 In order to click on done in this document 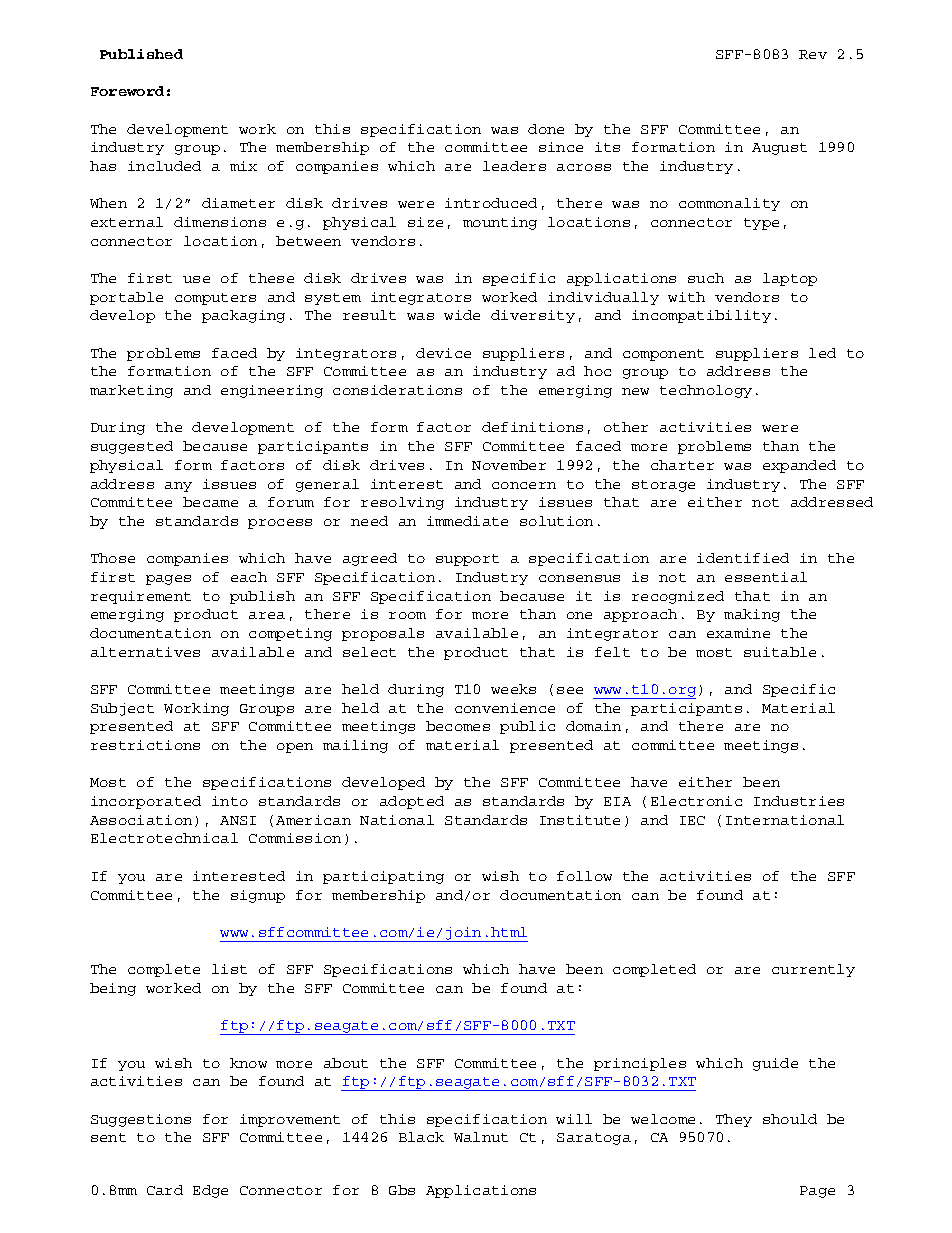, I will do `click(546, 129)`.
